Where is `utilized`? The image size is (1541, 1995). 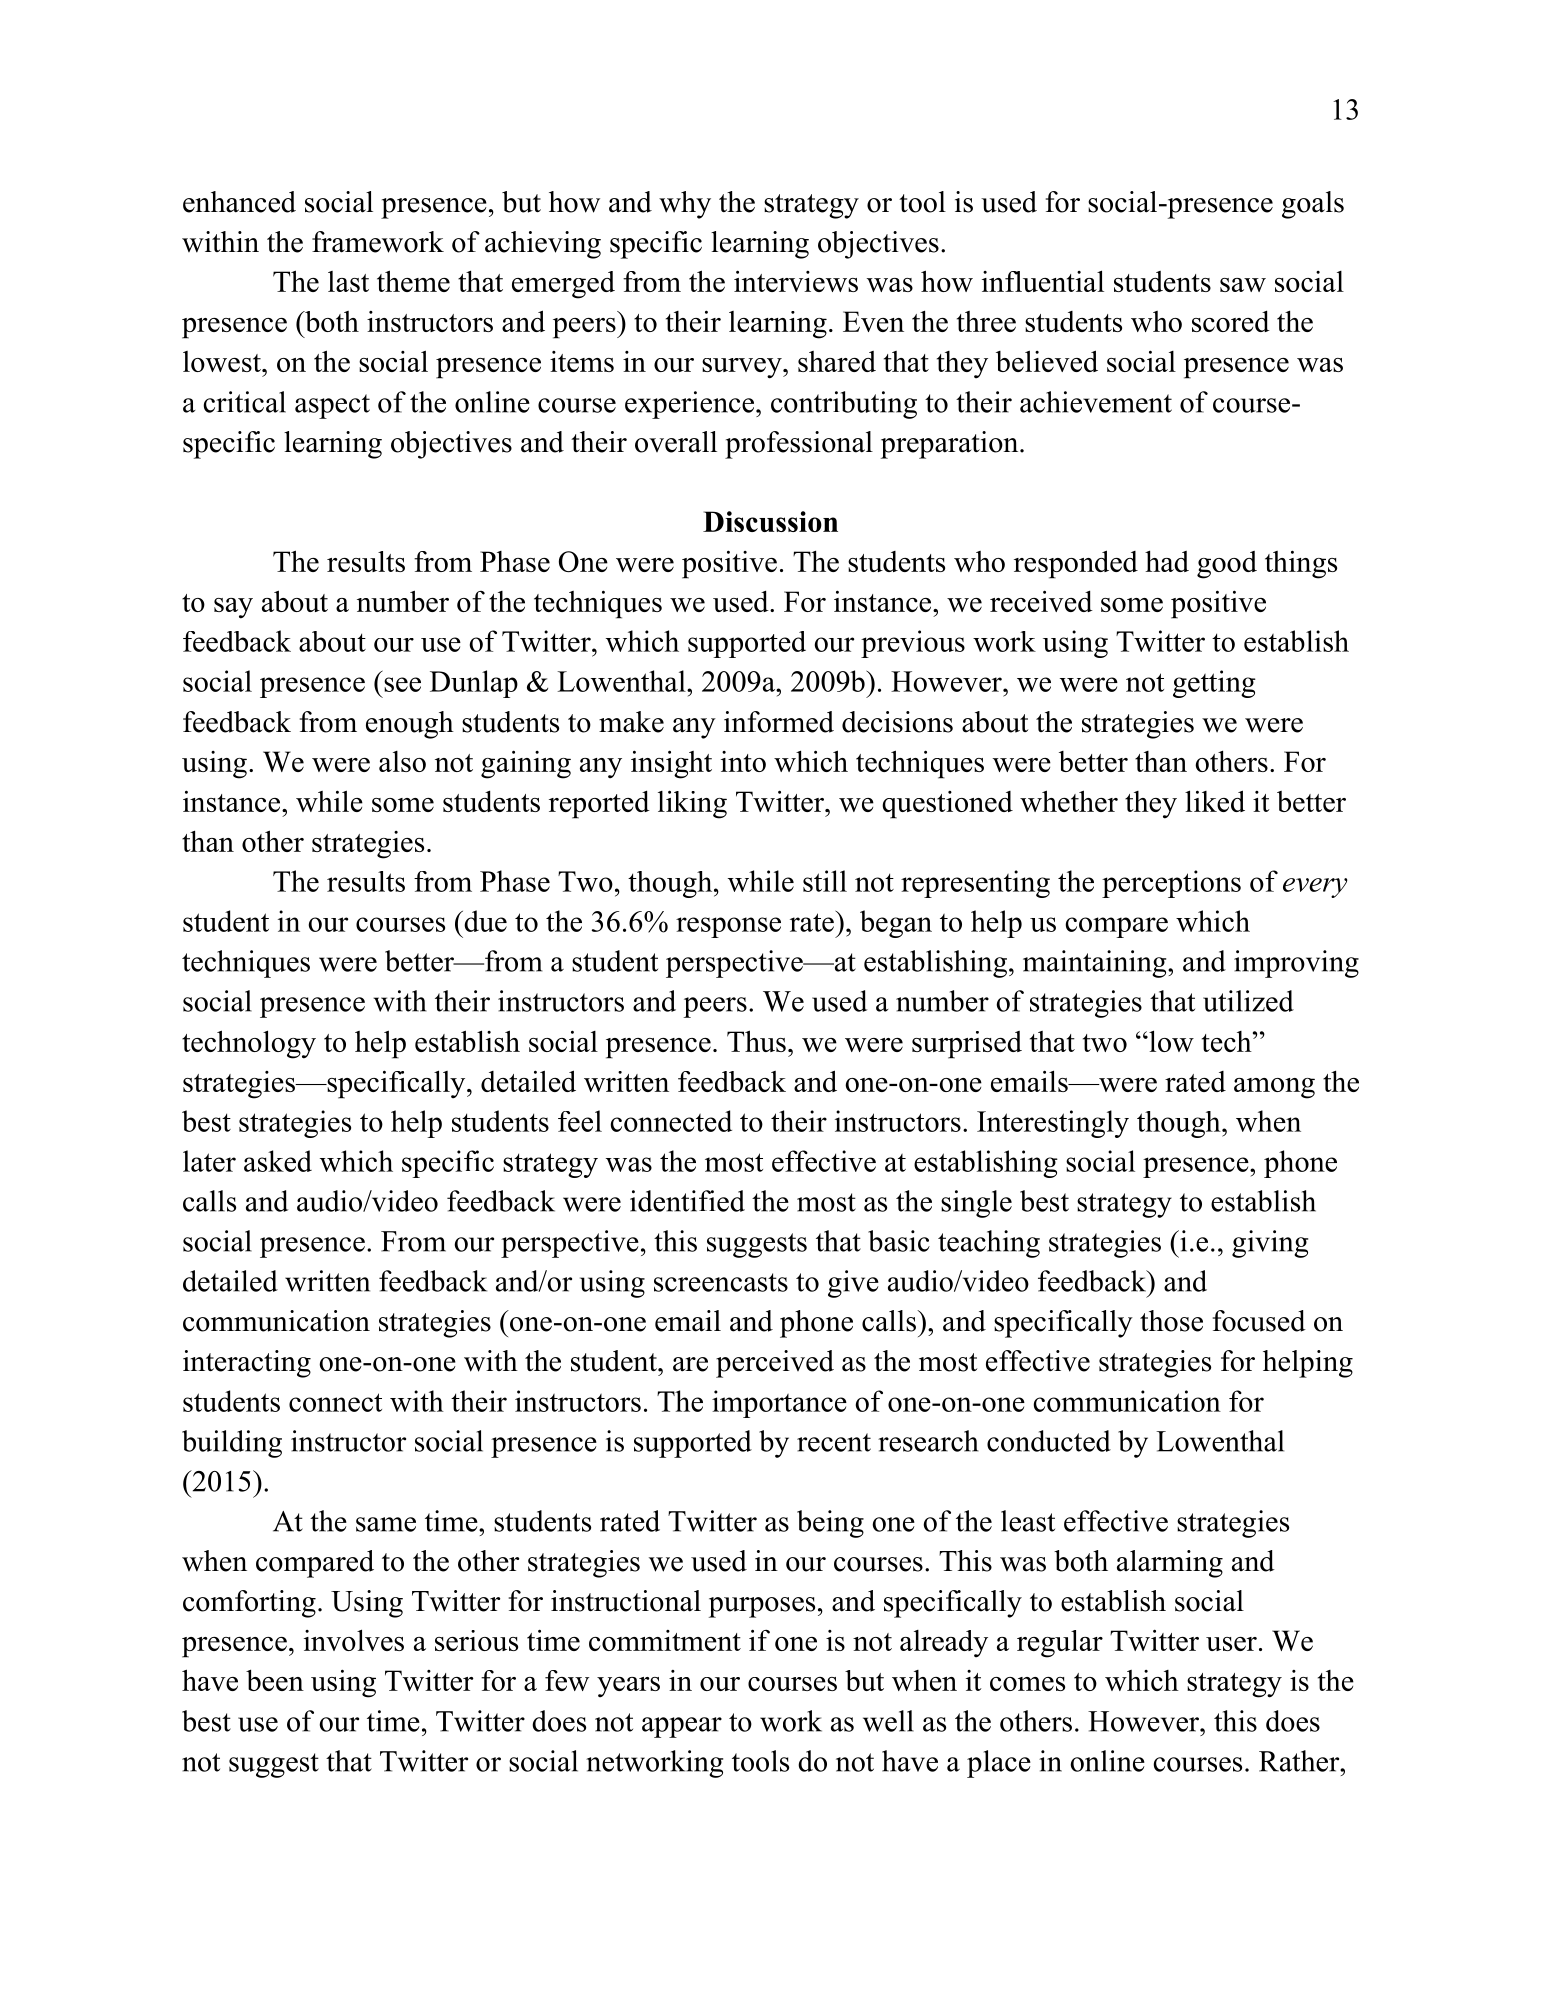 utilized is located at coordinates (1248, 1001).
